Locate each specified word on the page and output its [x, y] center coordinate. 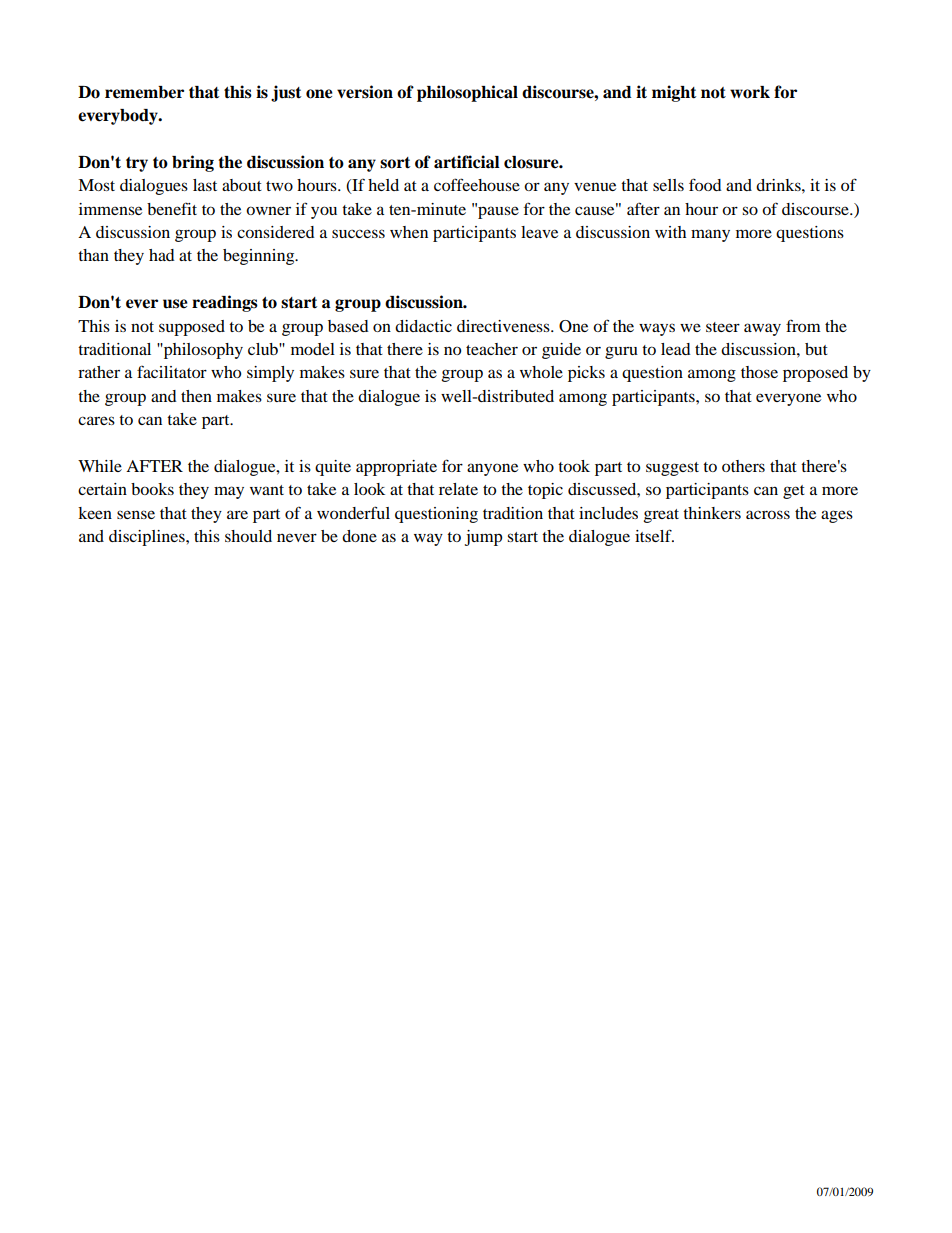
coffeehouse [477, 184]
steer [723, 327]
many [710, 235]
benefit [172, 208]
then [196, 396]
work [750, 92]
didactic [423, 326]
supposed [192, 328]
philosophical [467, 93]
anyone [492, 469]
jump [483, 538]
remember [144, 92]
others [743, 466]
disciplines [148, 538]
